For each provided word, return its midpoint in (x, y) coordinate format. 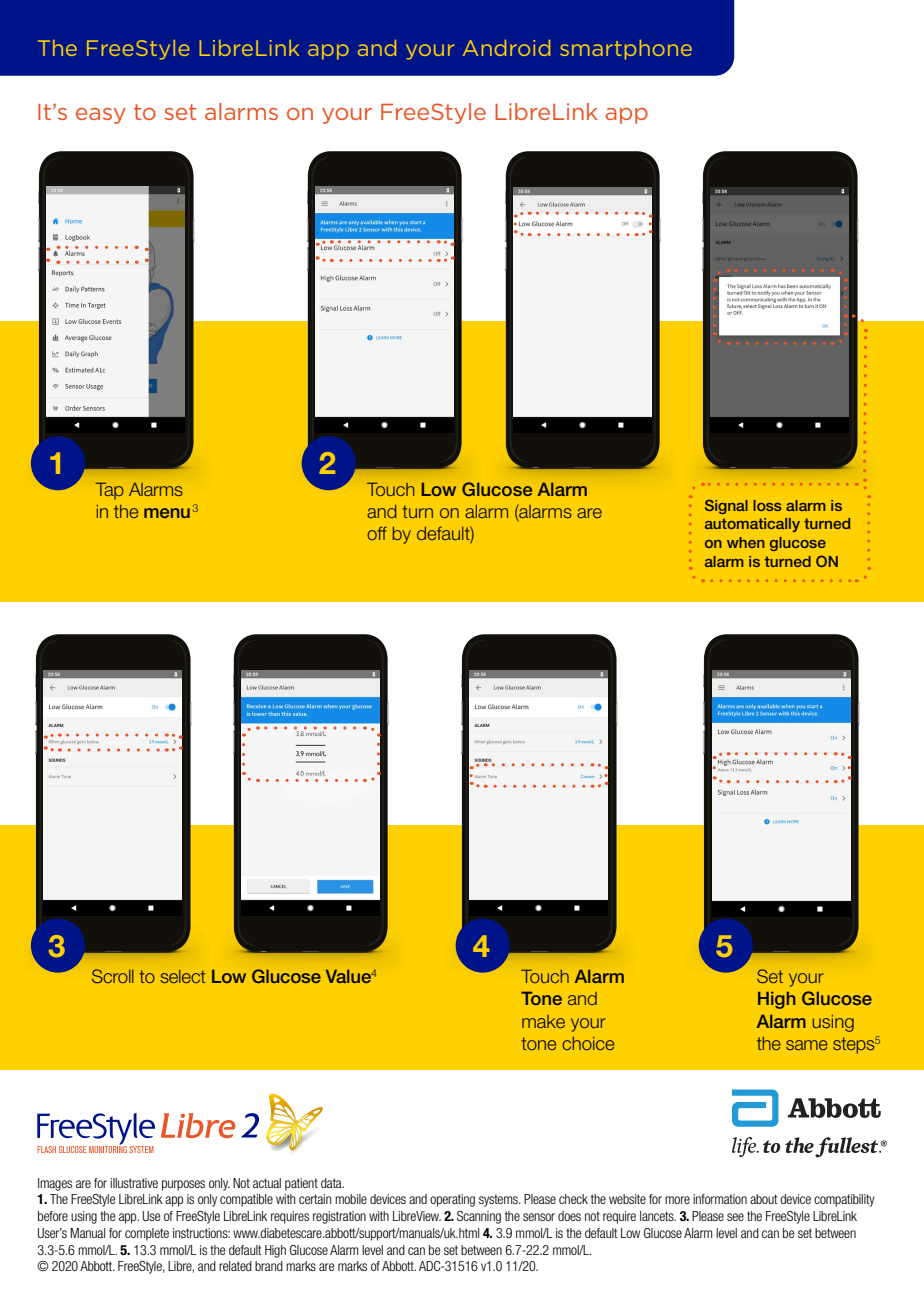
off (377, 533)
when (746, 542)
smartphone (626, 50)
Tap (109, 491)
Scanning (479, 1217)
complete (147, 1234)
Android (506, 48)
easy (101, 116)
